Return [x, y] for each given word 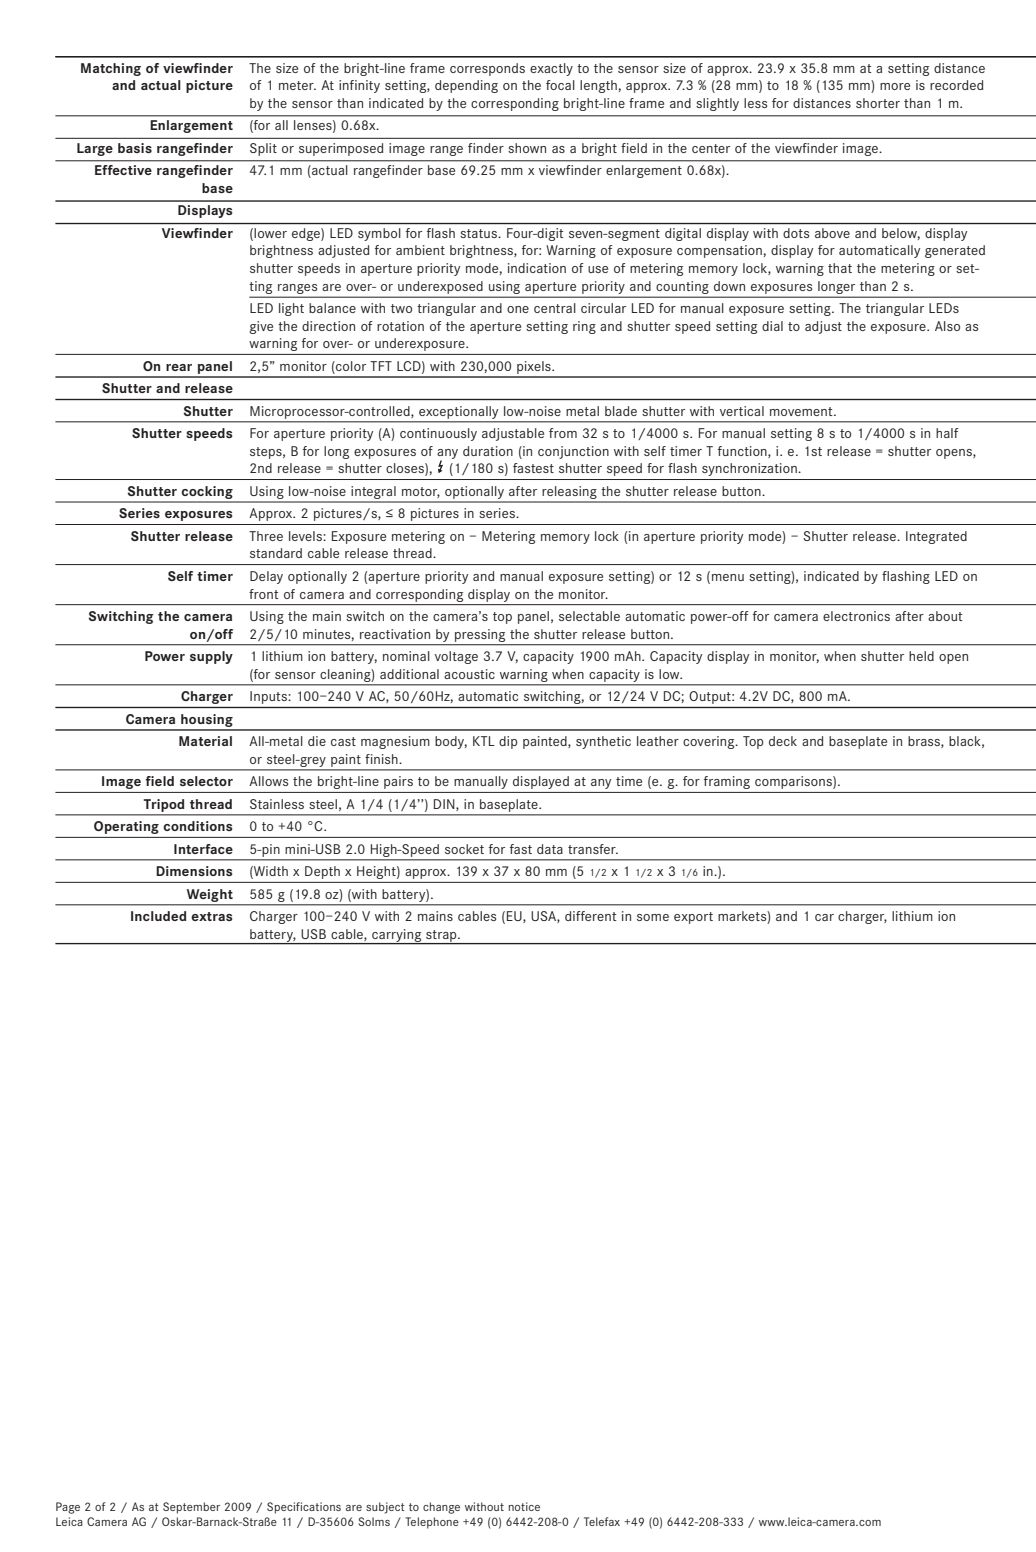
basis [135, 148]
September [191, 1508]
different [591, 916]
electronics [856, 616]
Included [158, 916]
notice [524, 1506]
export [693, 918]
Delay [266, 577]
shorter [878, 103]
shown [527, 148]
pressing [480, 635]
